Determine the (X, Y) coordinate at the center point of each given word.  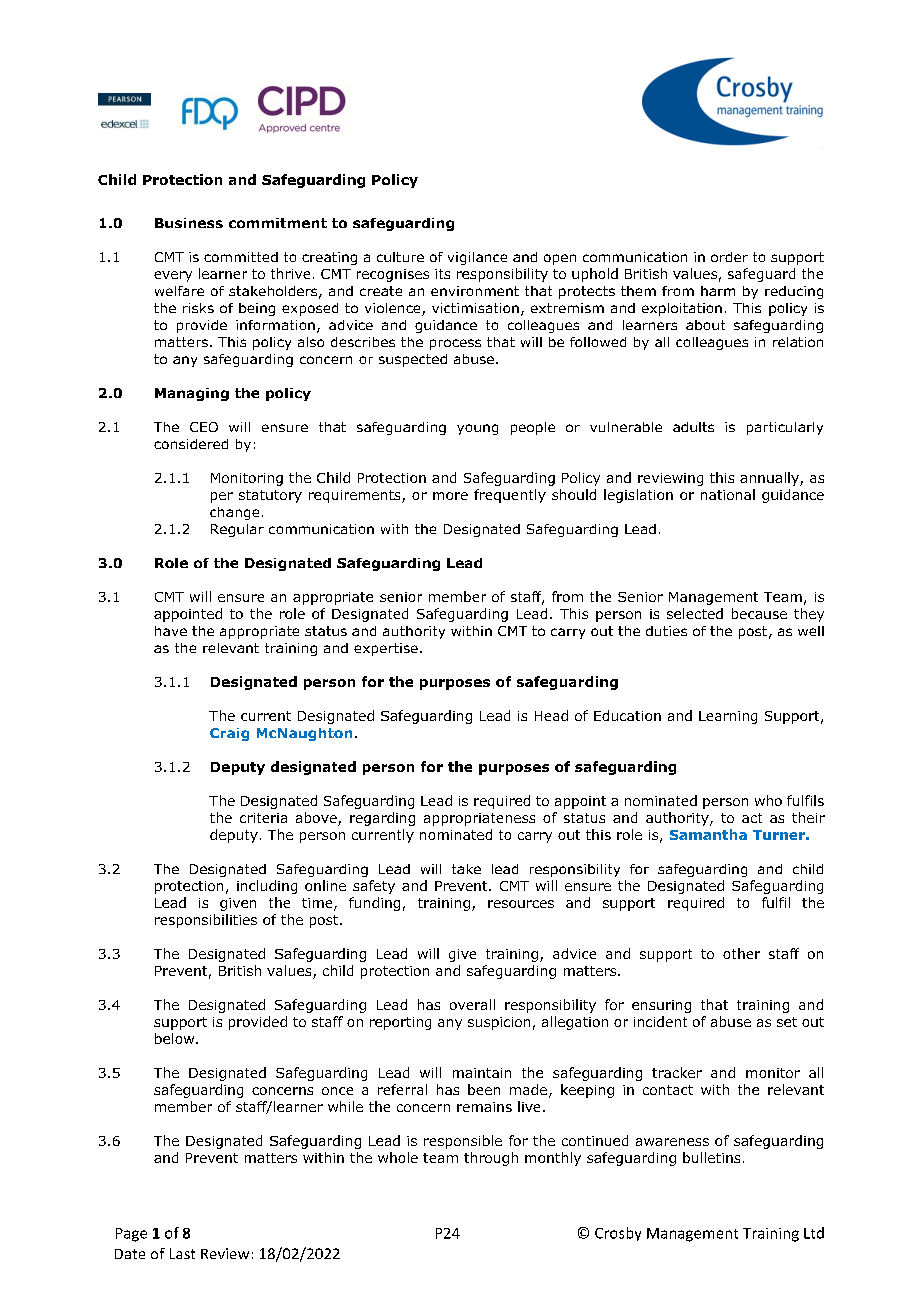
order (729, 257)
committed (241, 257)
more (450, 496)
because (759, 613)
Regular (237, 530)
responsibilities (206, 921)
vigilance (477, 258)
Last (182, 1253)
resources (521, 904)
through (491, 1159)
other (741, 953)
